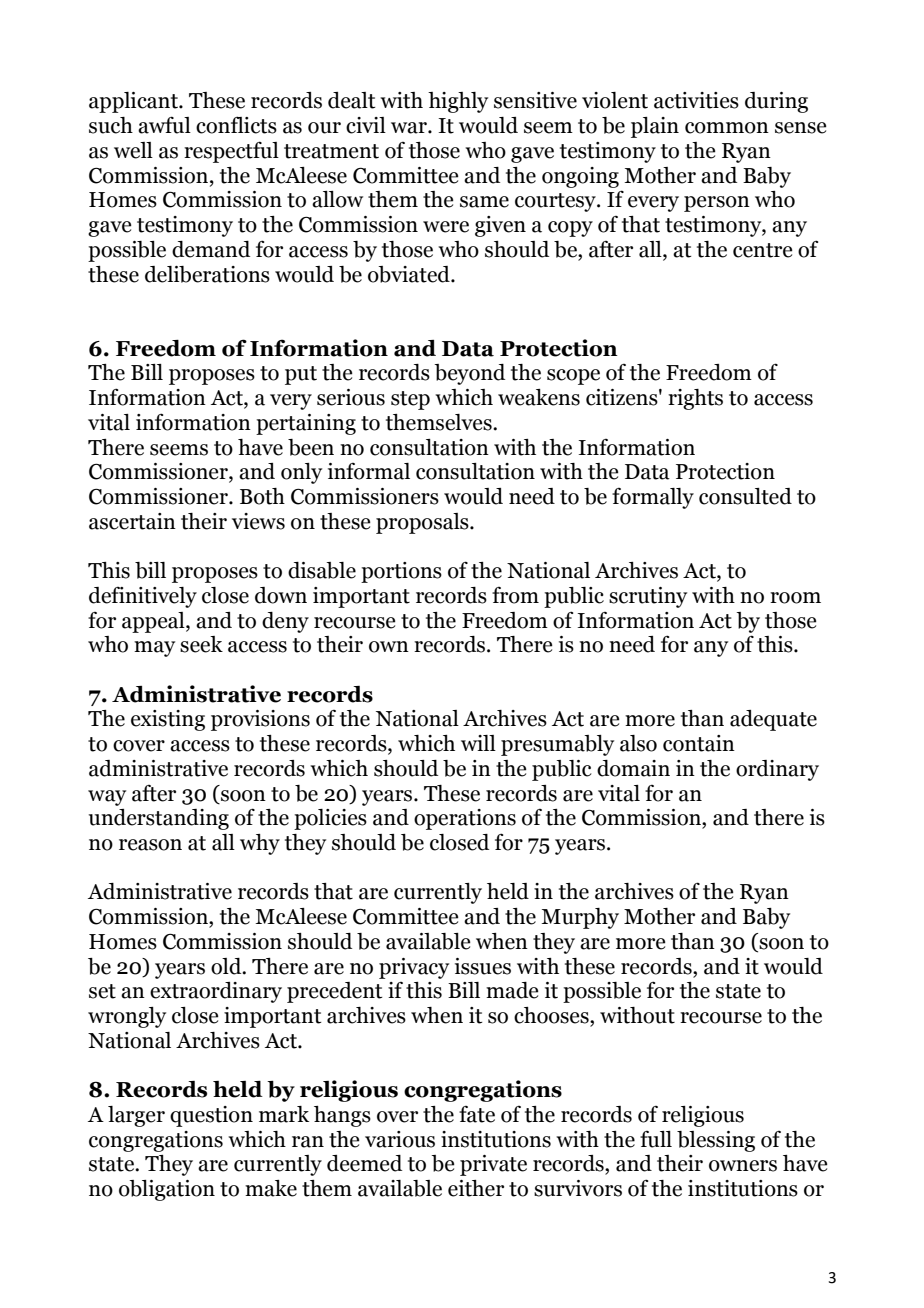 This screenshot has width=924, height=1308. Describe the element at coordinates (648, 597) in the screenshot. I see `scrutiny` at that location.
